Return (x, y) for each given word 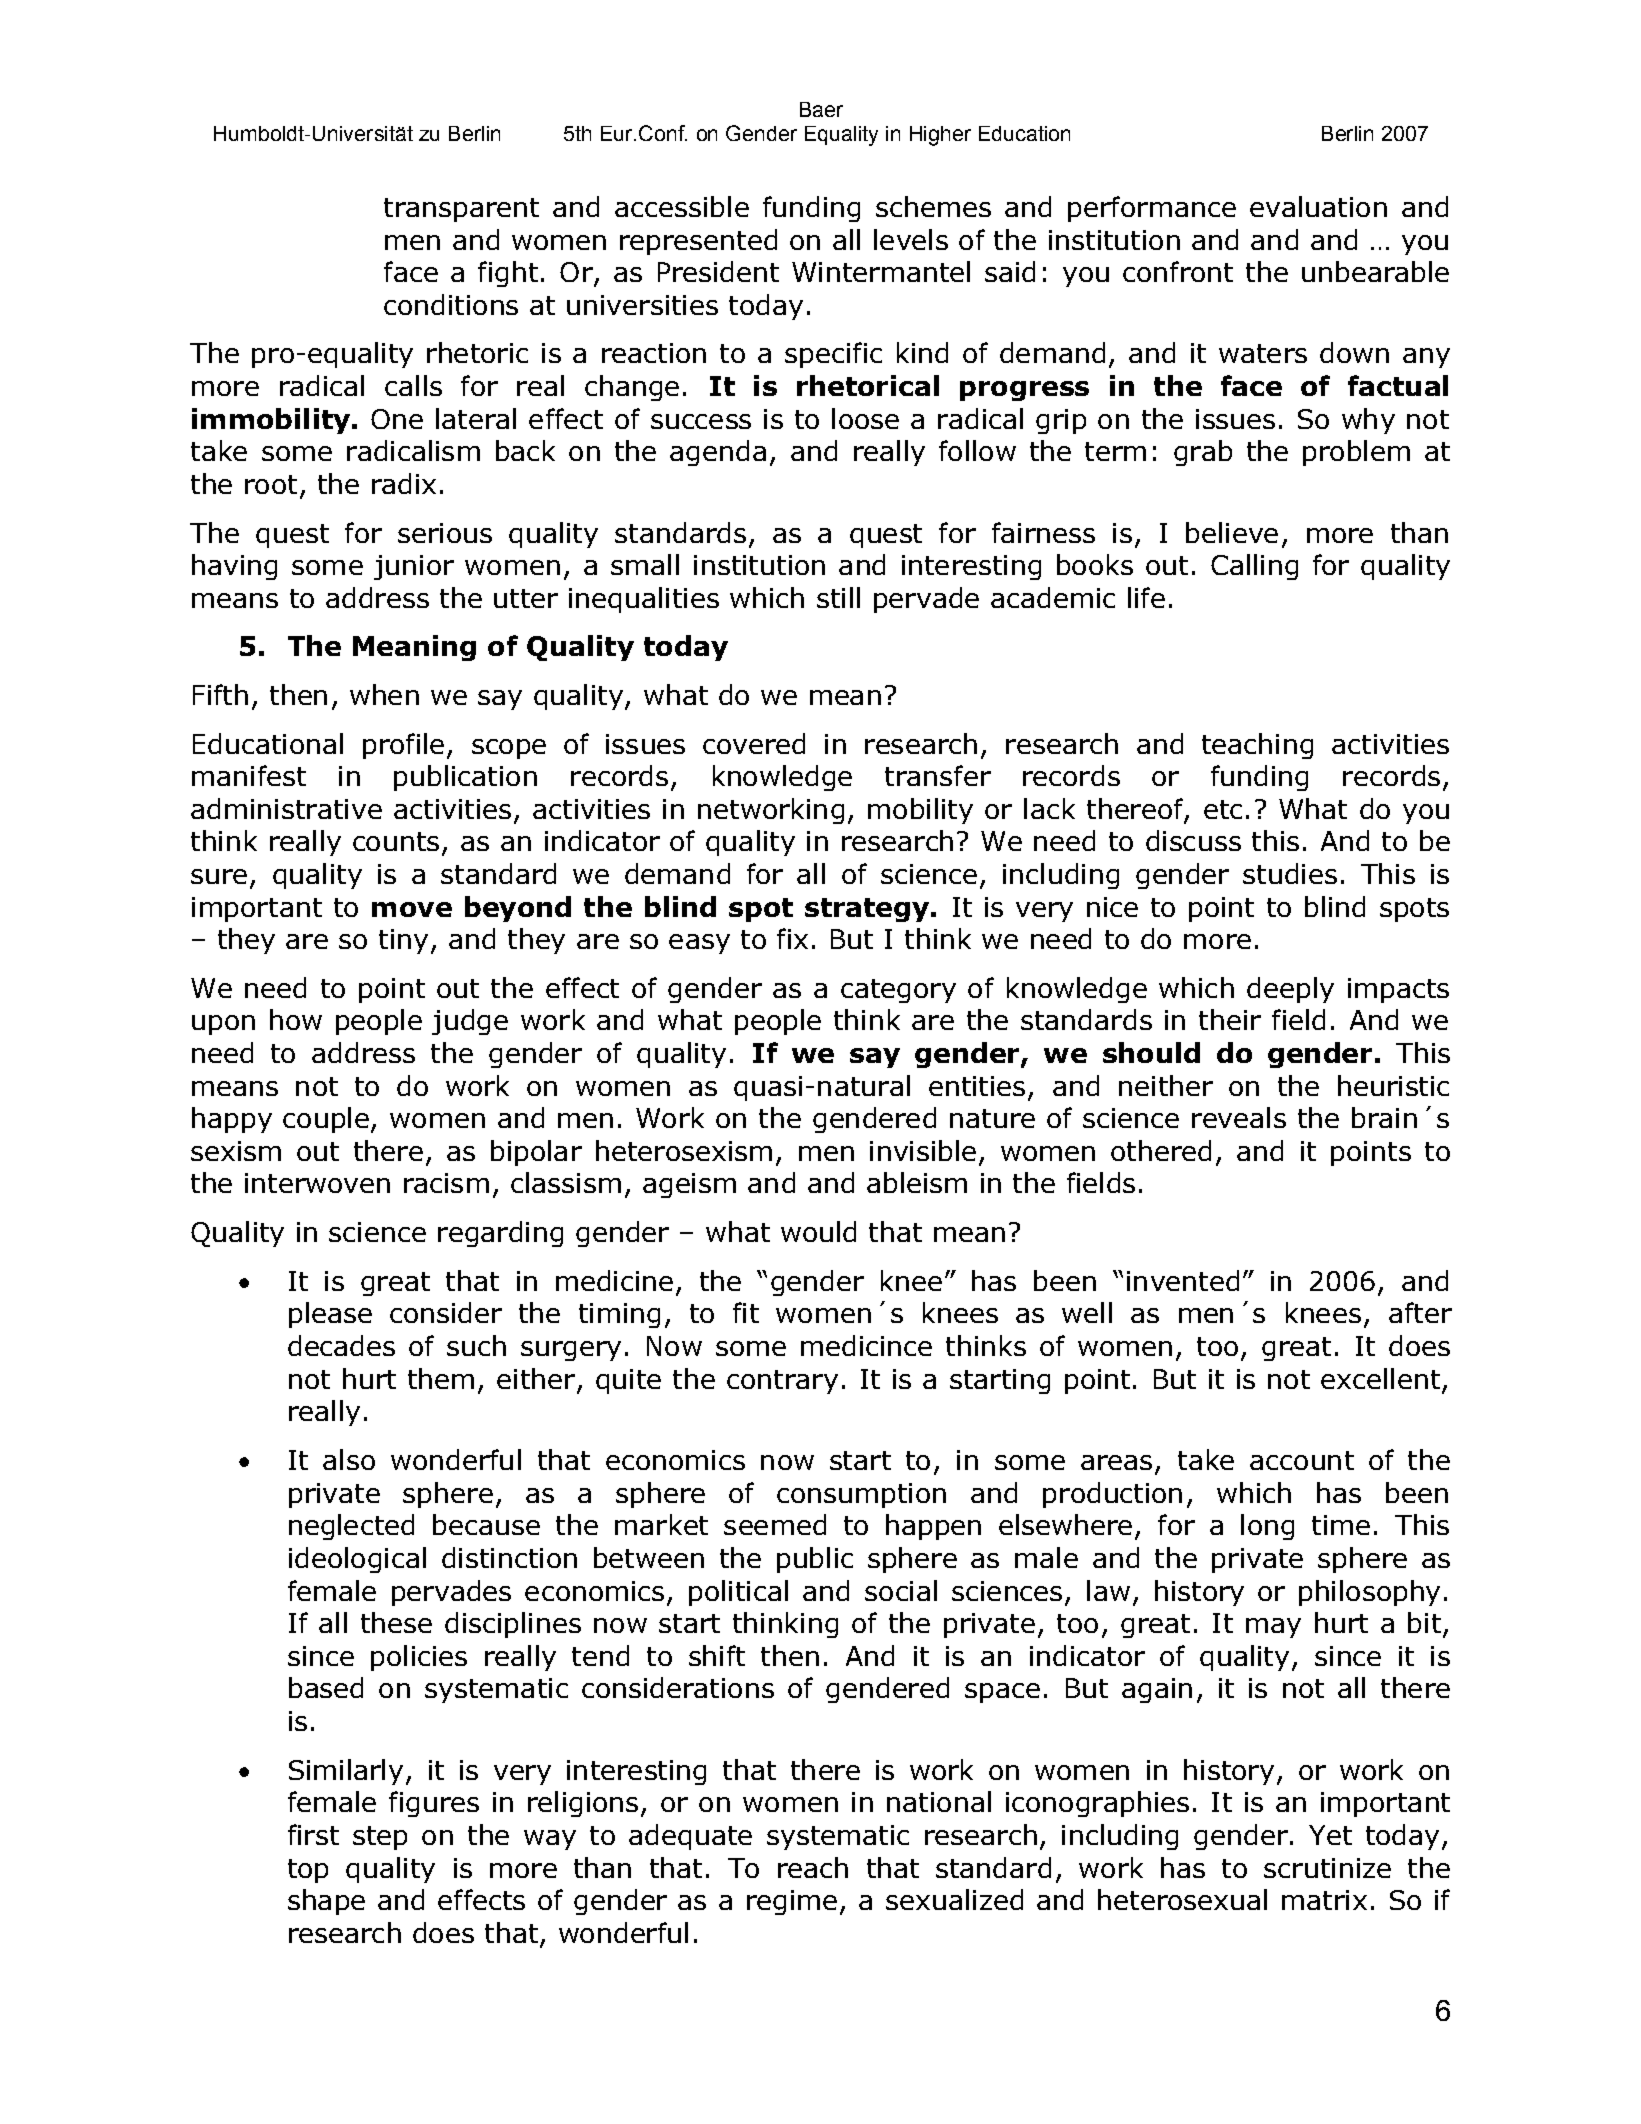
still (838, 597)
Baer (821, 109)
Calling (1254, 567)
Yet (1330, 1835)
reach (813, 1867)
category (898, 991)
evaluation (1318, 206)
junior (414, 567)
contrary (782, 1382)
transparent (461, 210)
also (349, 1459)
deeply (1290, 990)
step (380, 1838)
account (1302, 1460)
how (296, 1019)
